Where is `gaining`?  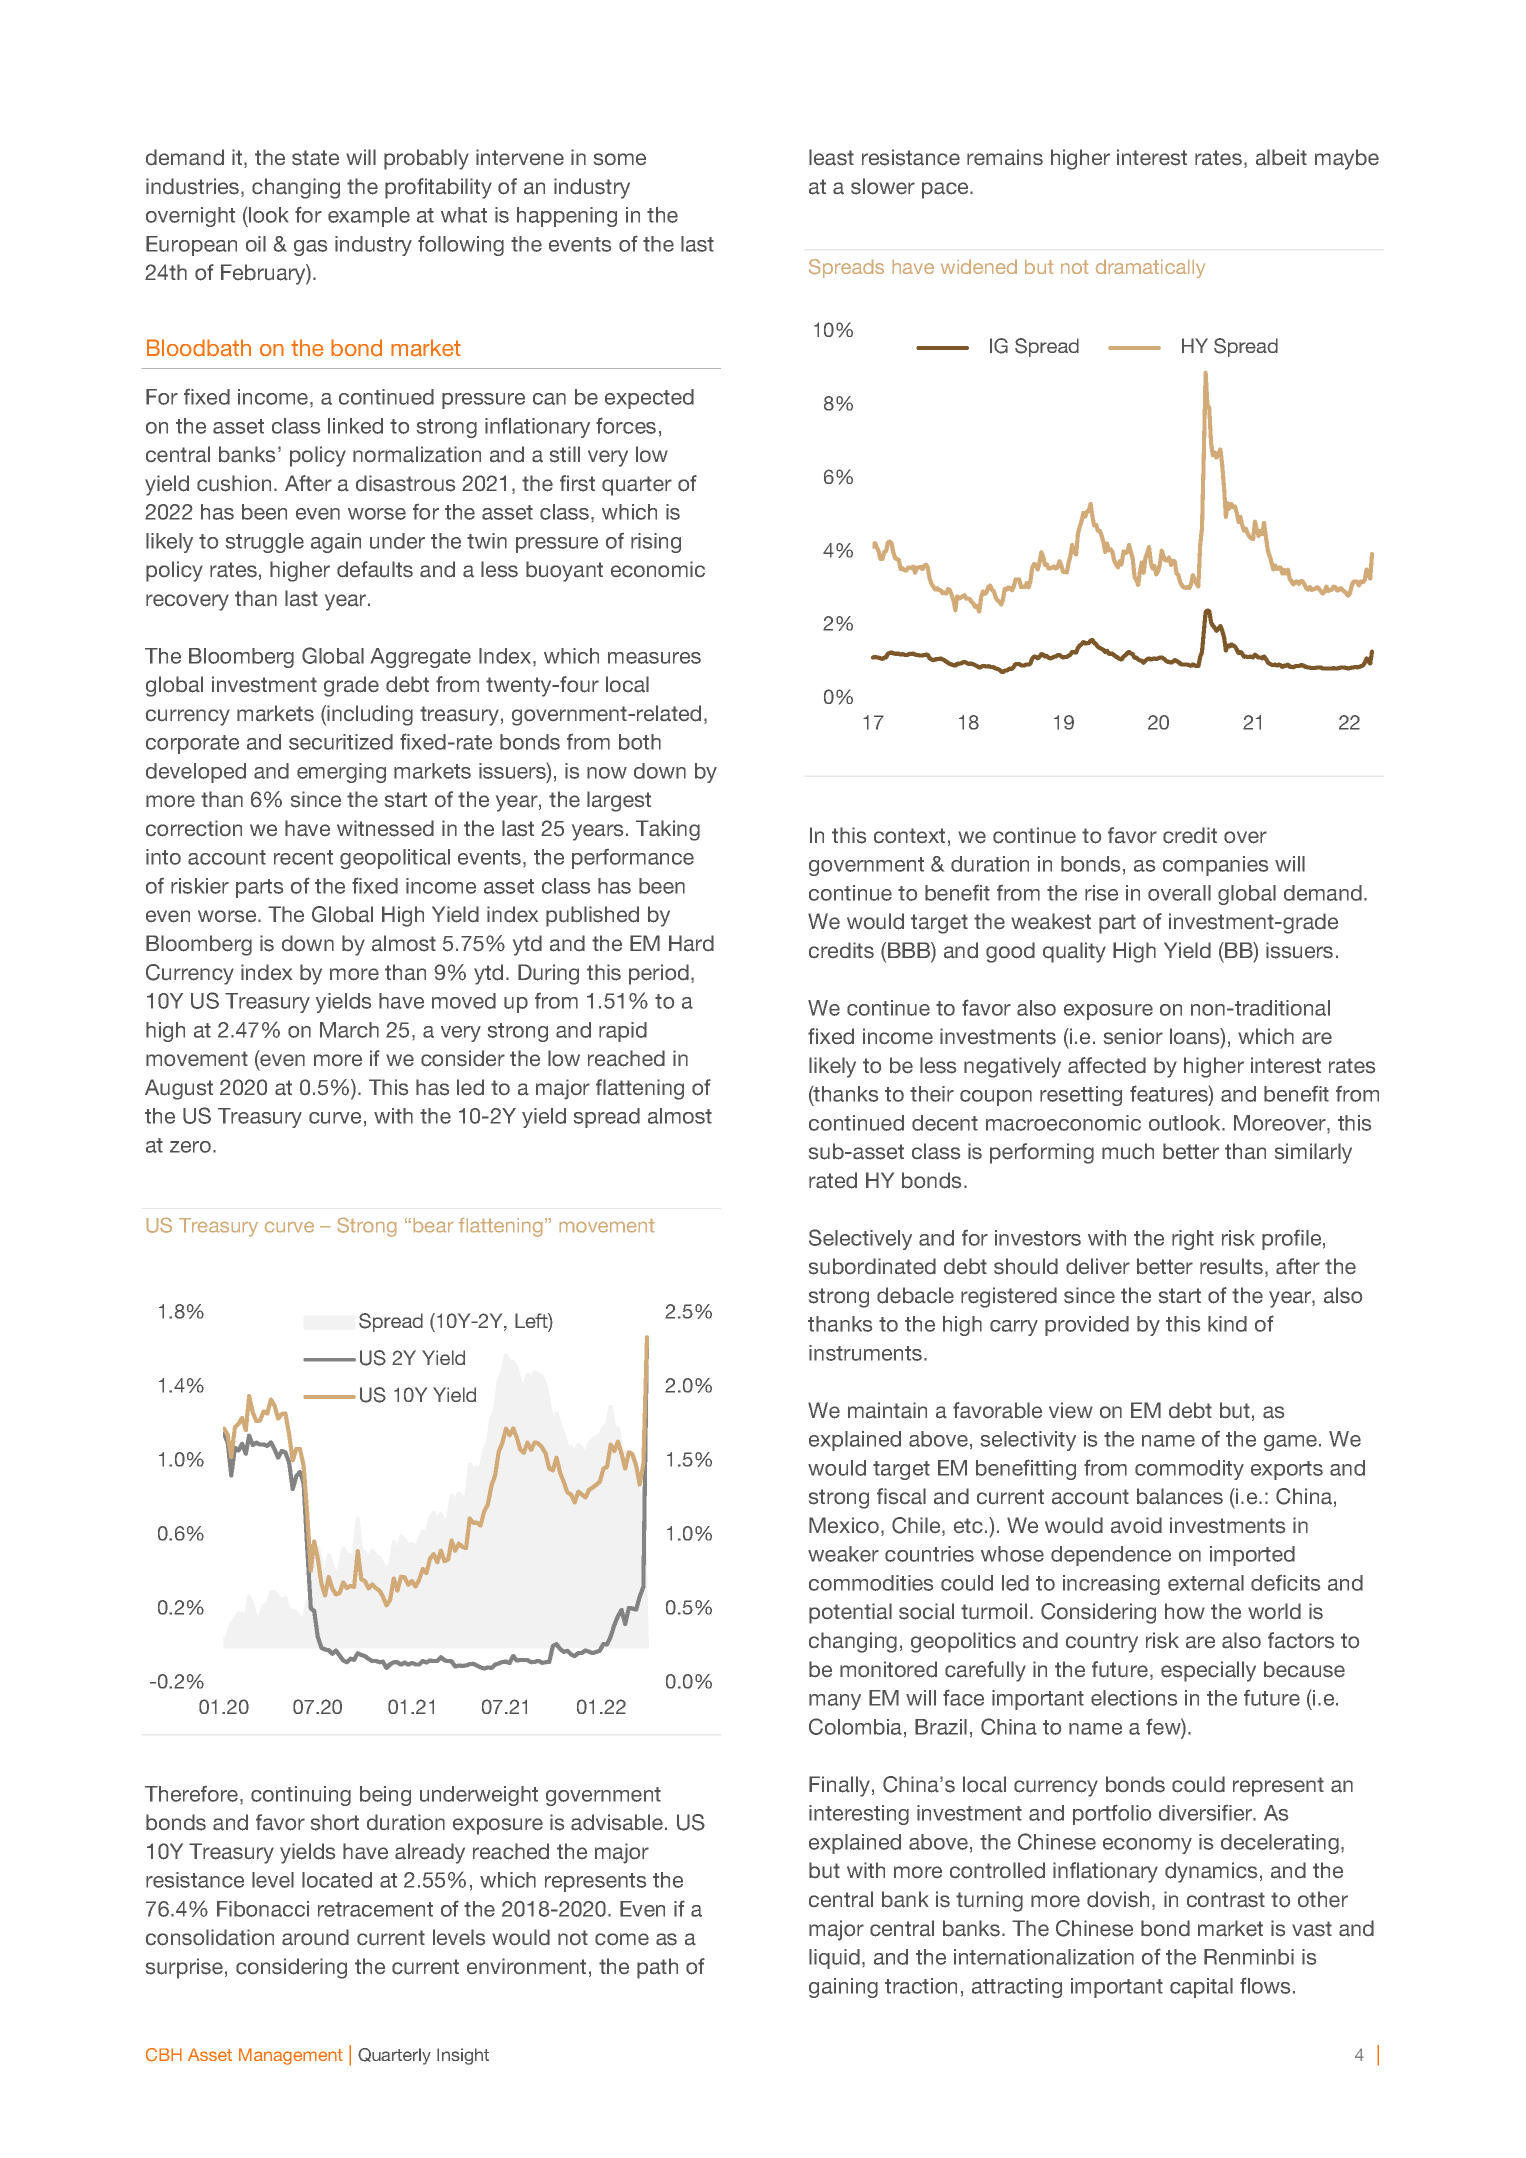
gaining is located at coordinates (843, 1988).
